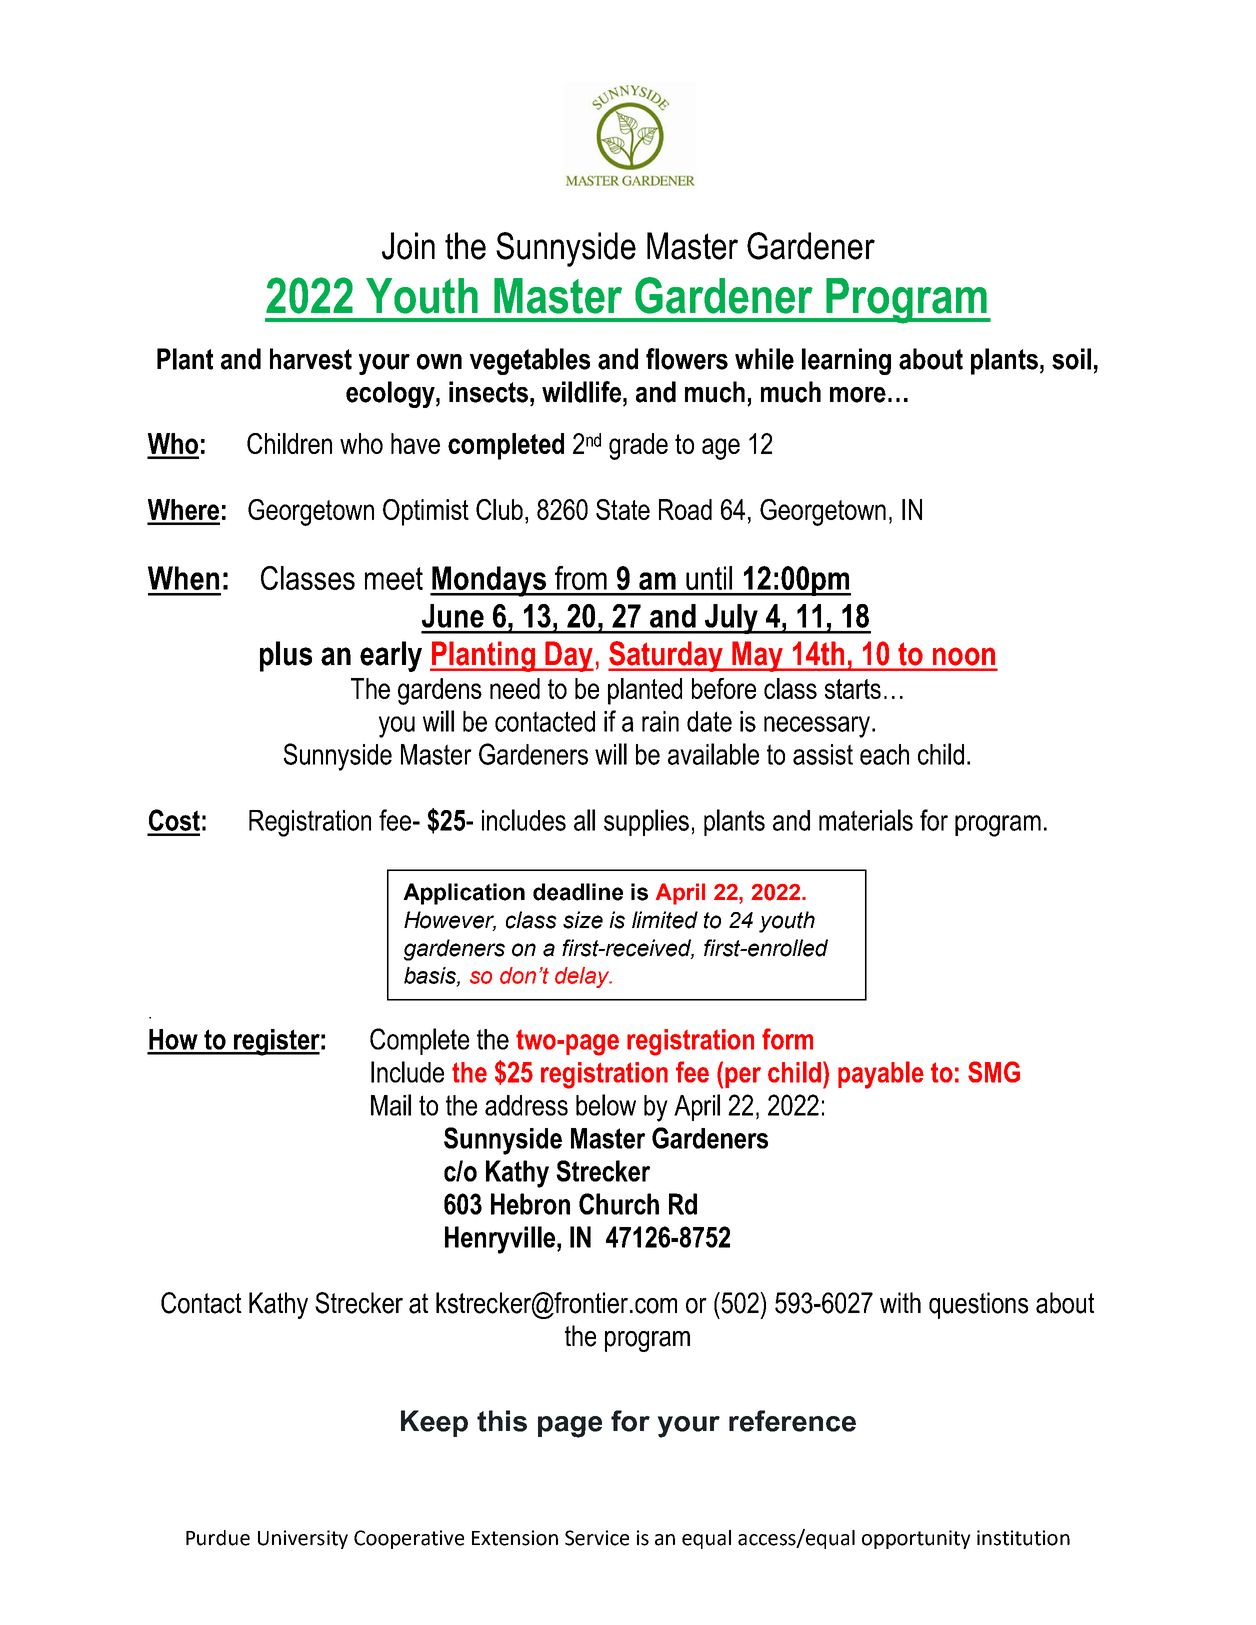  What do you see at coordinates (1071, 359) in the screenshot?
I see `soil` at bounding box center [1071, 359].
